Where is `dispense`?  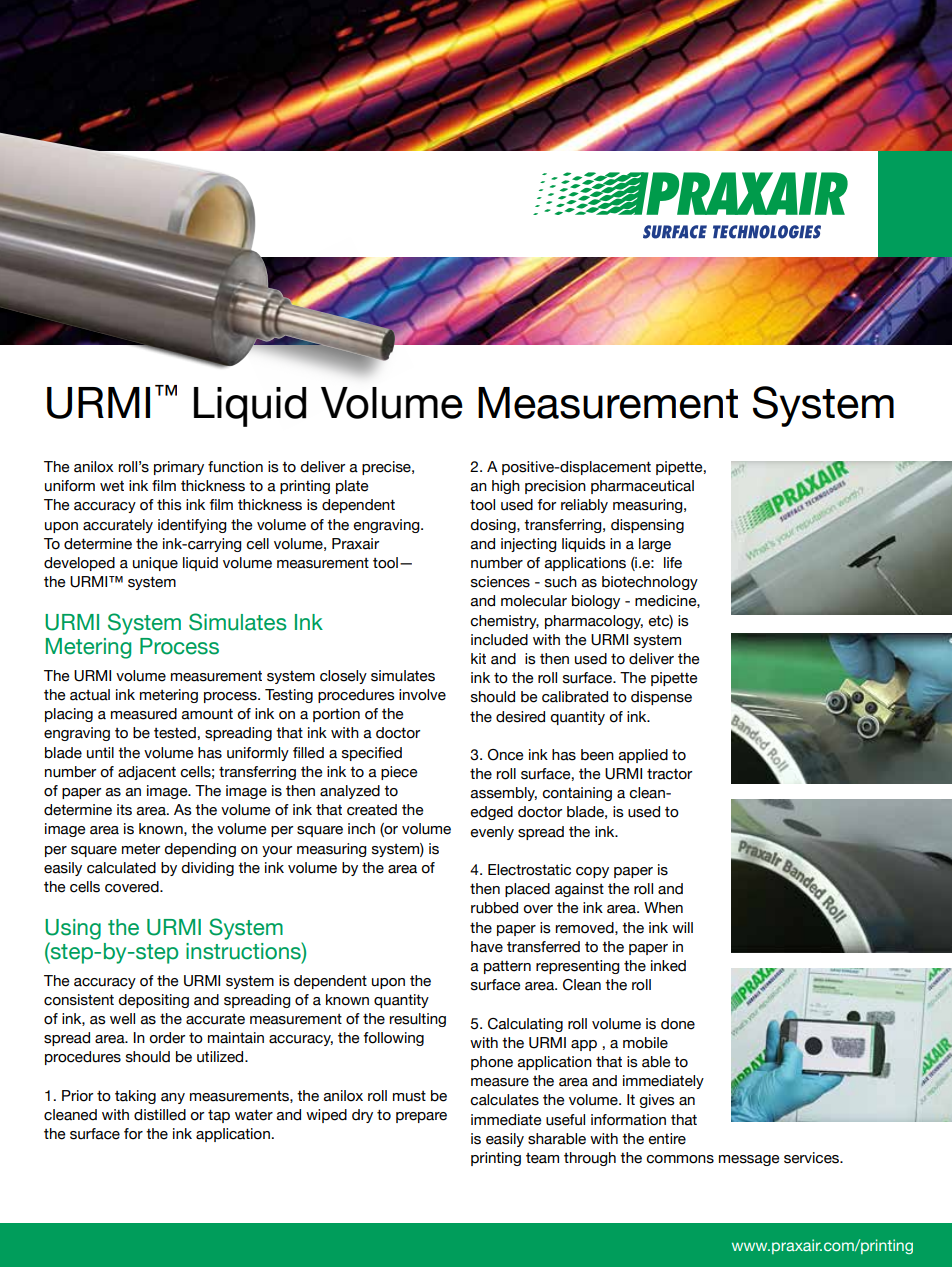 dispense is located at coordinates (661, 698).
